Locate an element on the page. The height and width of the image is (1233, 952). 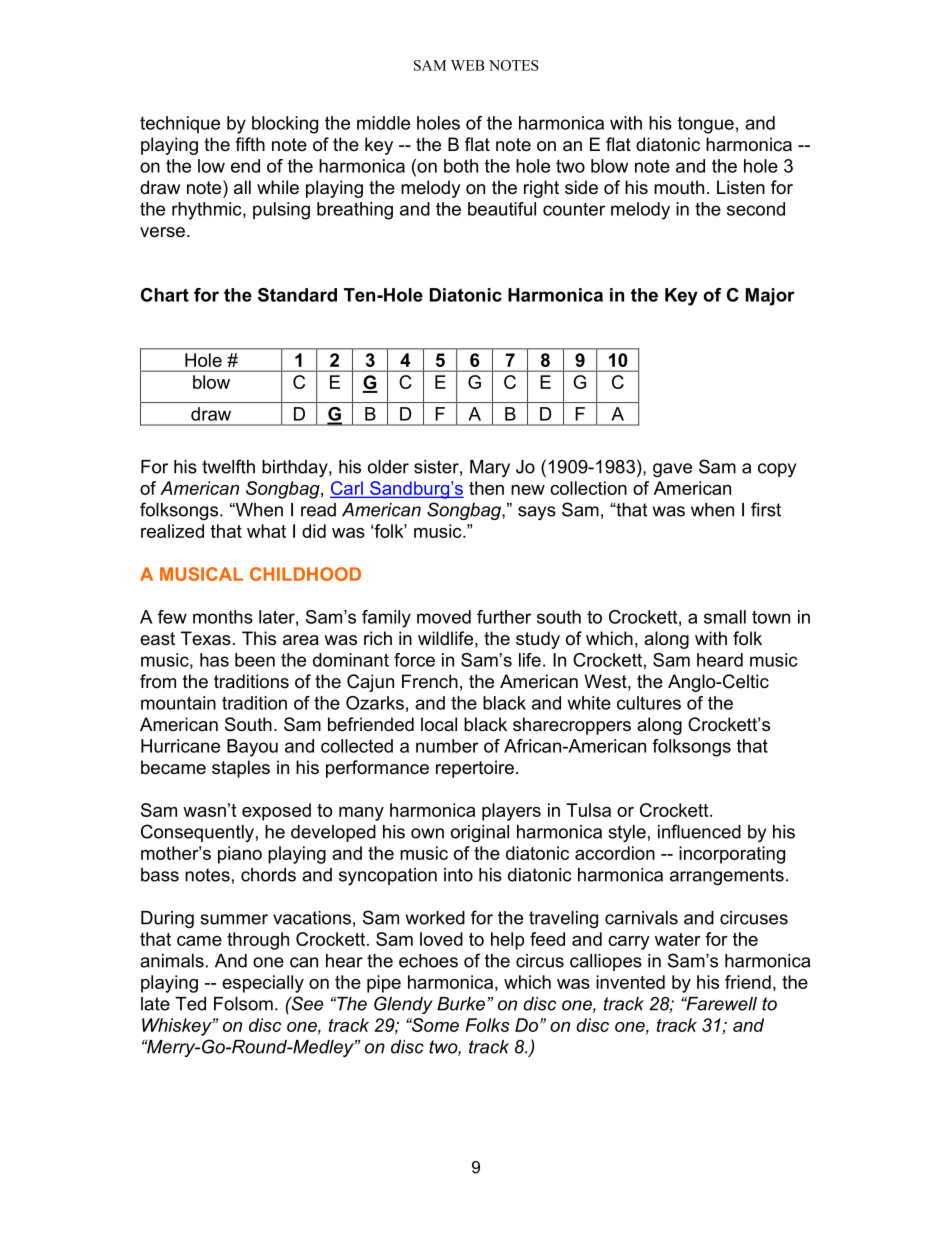
Burke is located at coordinates (461, 1004).
